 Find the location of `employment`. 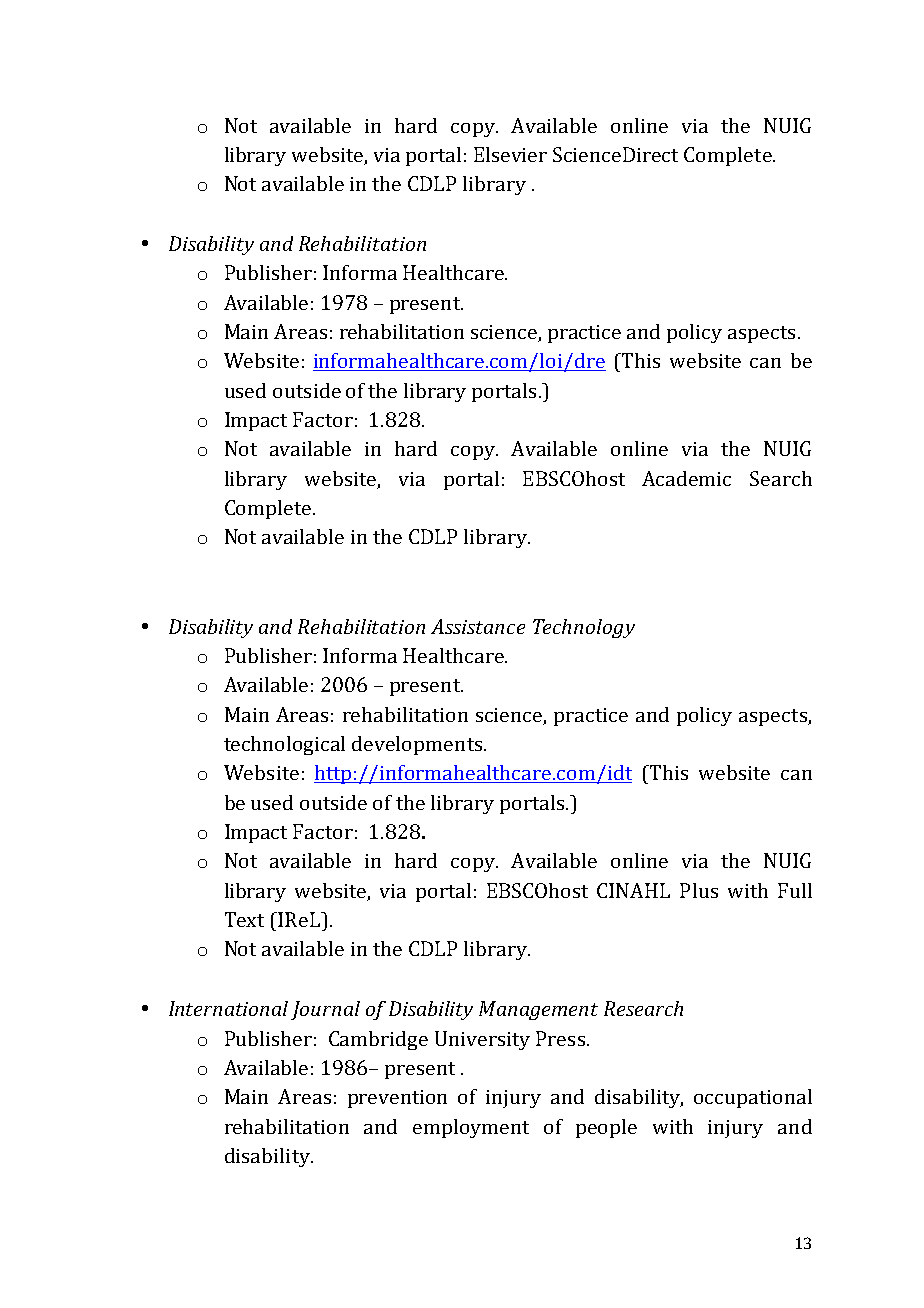

employment is located at coordinates (471, 1128).
